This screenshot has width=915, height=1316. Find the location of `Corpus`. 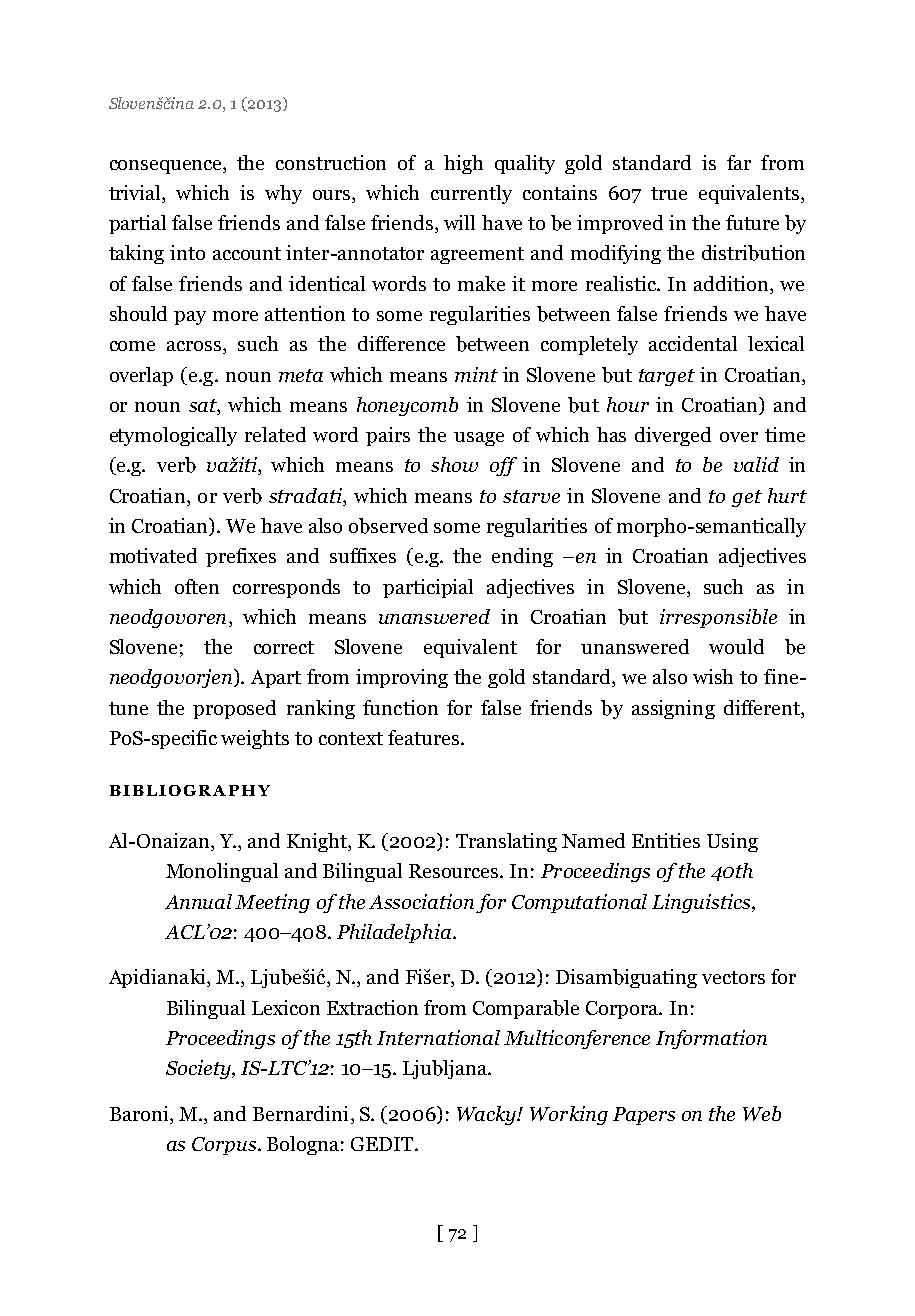

Corpus is located at coordinates (224, 1146).
